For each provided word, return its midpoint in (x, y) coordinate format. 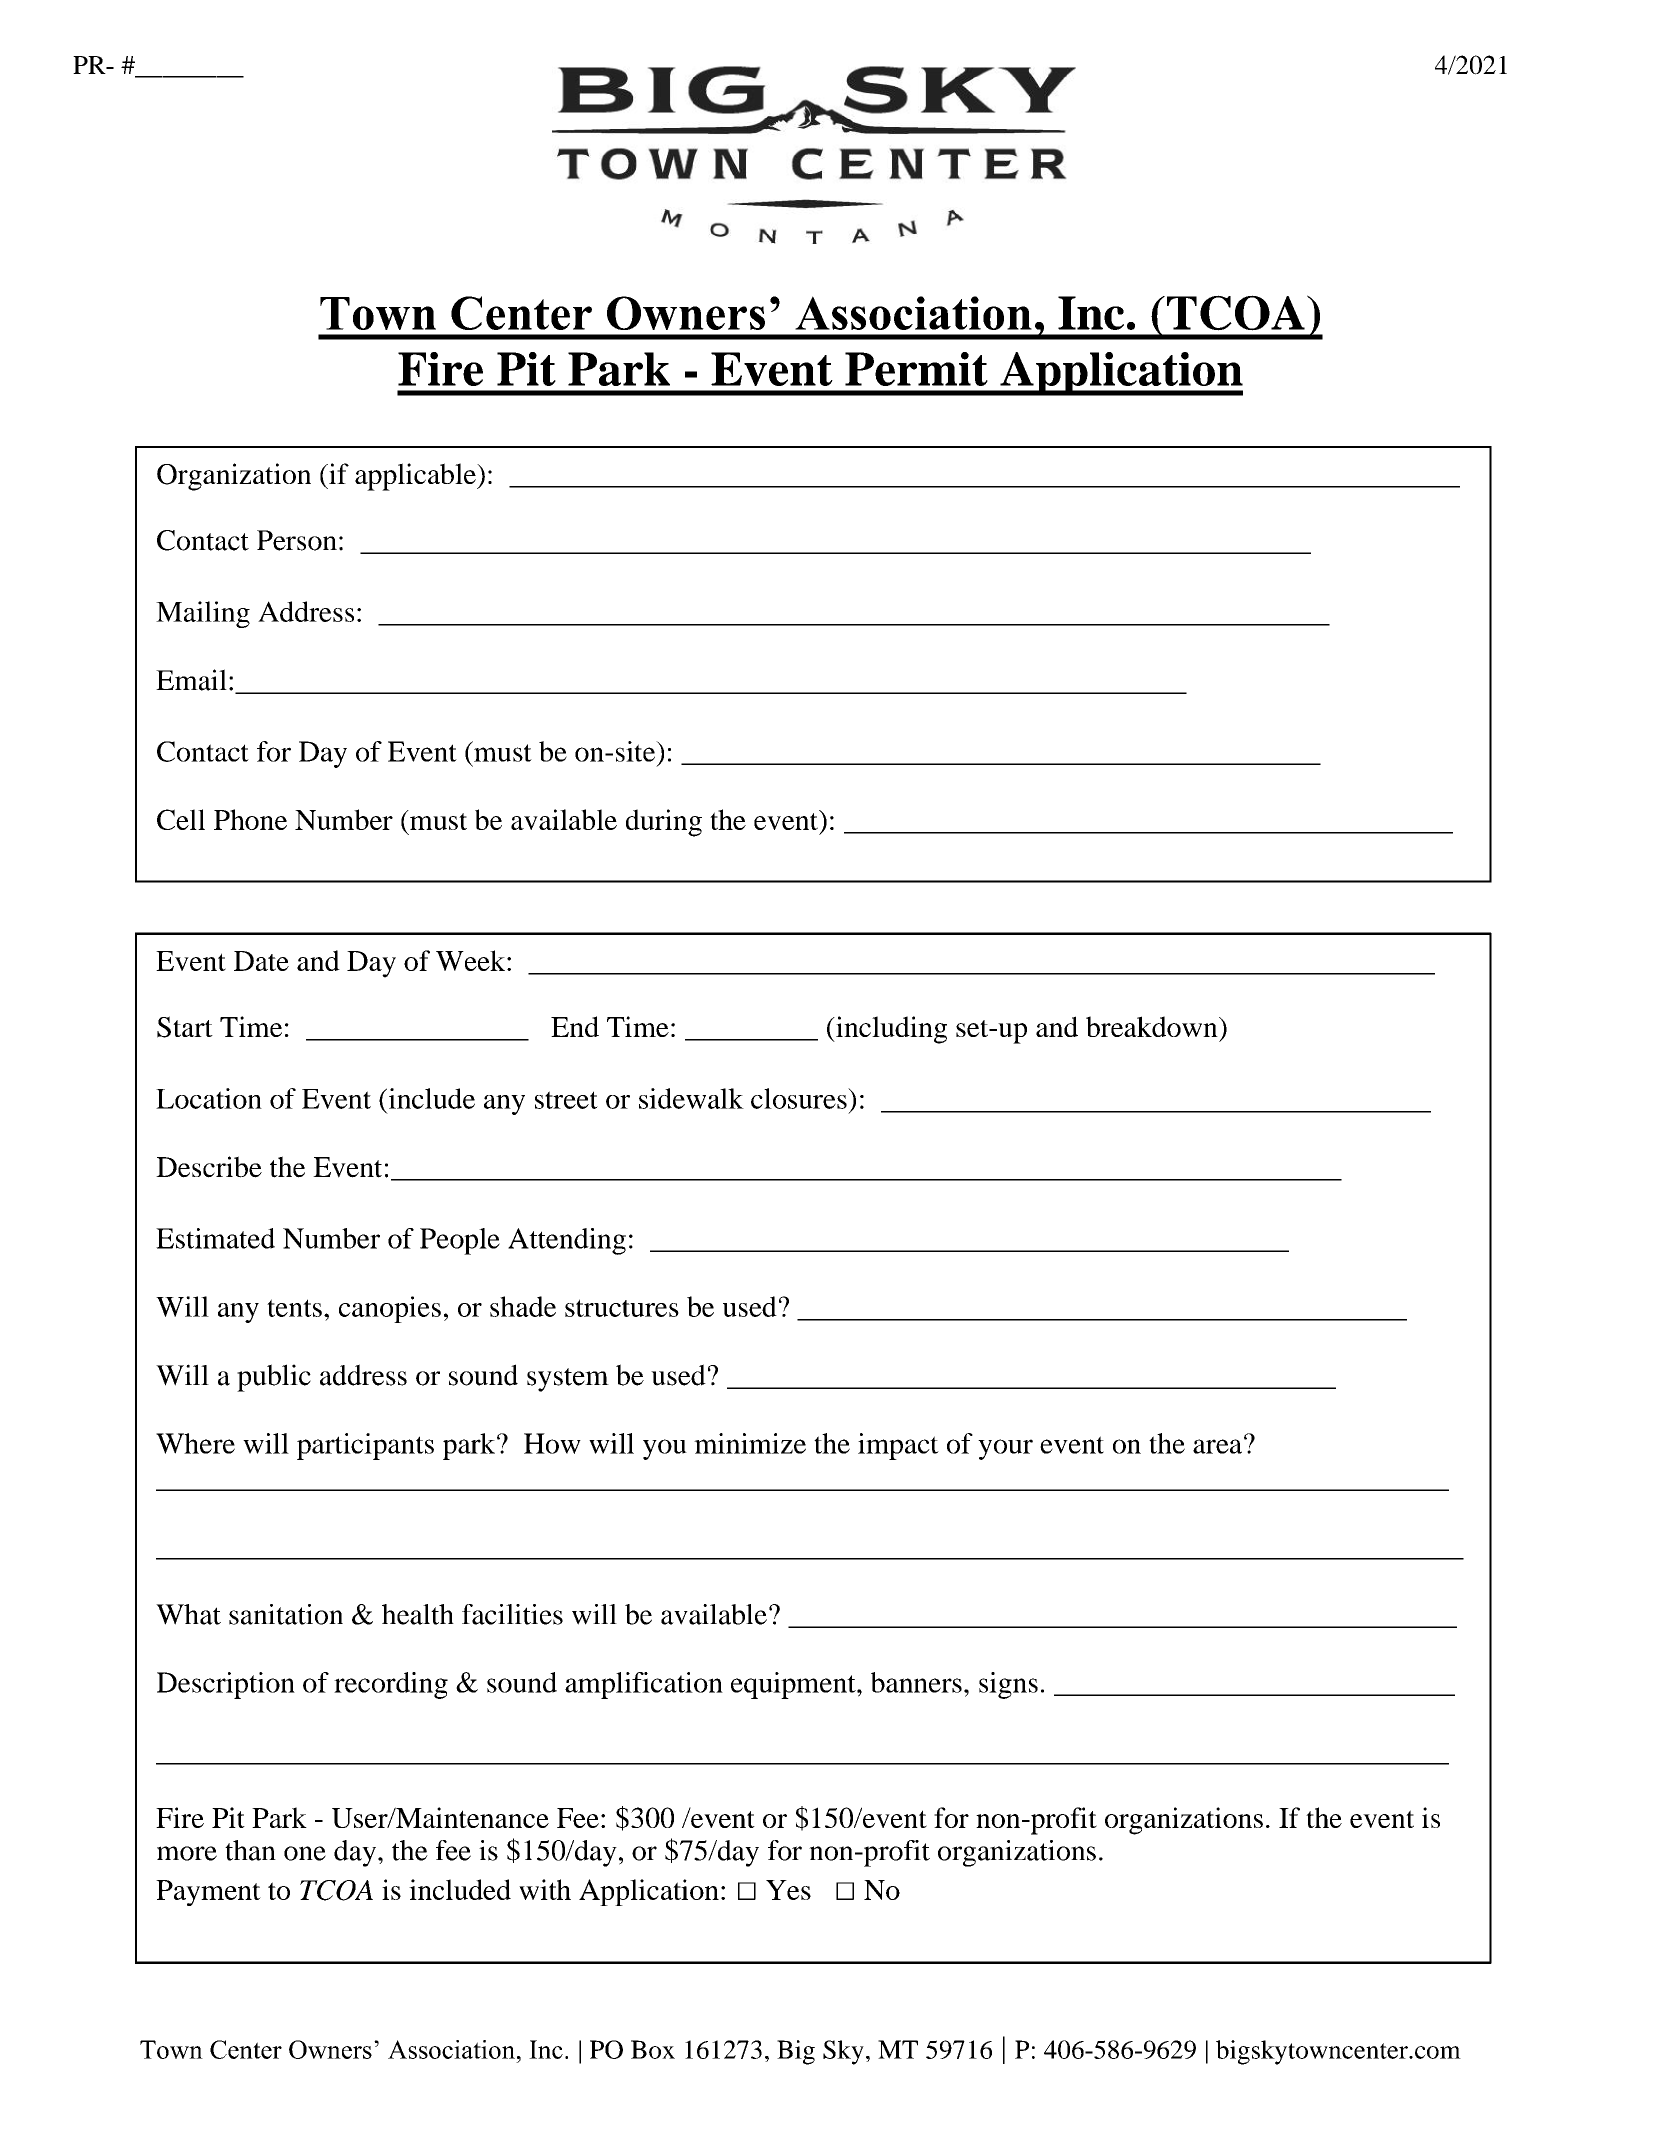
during (664, 823)
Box (653, 2049)
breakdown (1153, 1026)
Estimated (215, 1238)
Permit (916, 369)
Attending (567, 1241)
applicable (416, 477)
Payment (208, 1893)
